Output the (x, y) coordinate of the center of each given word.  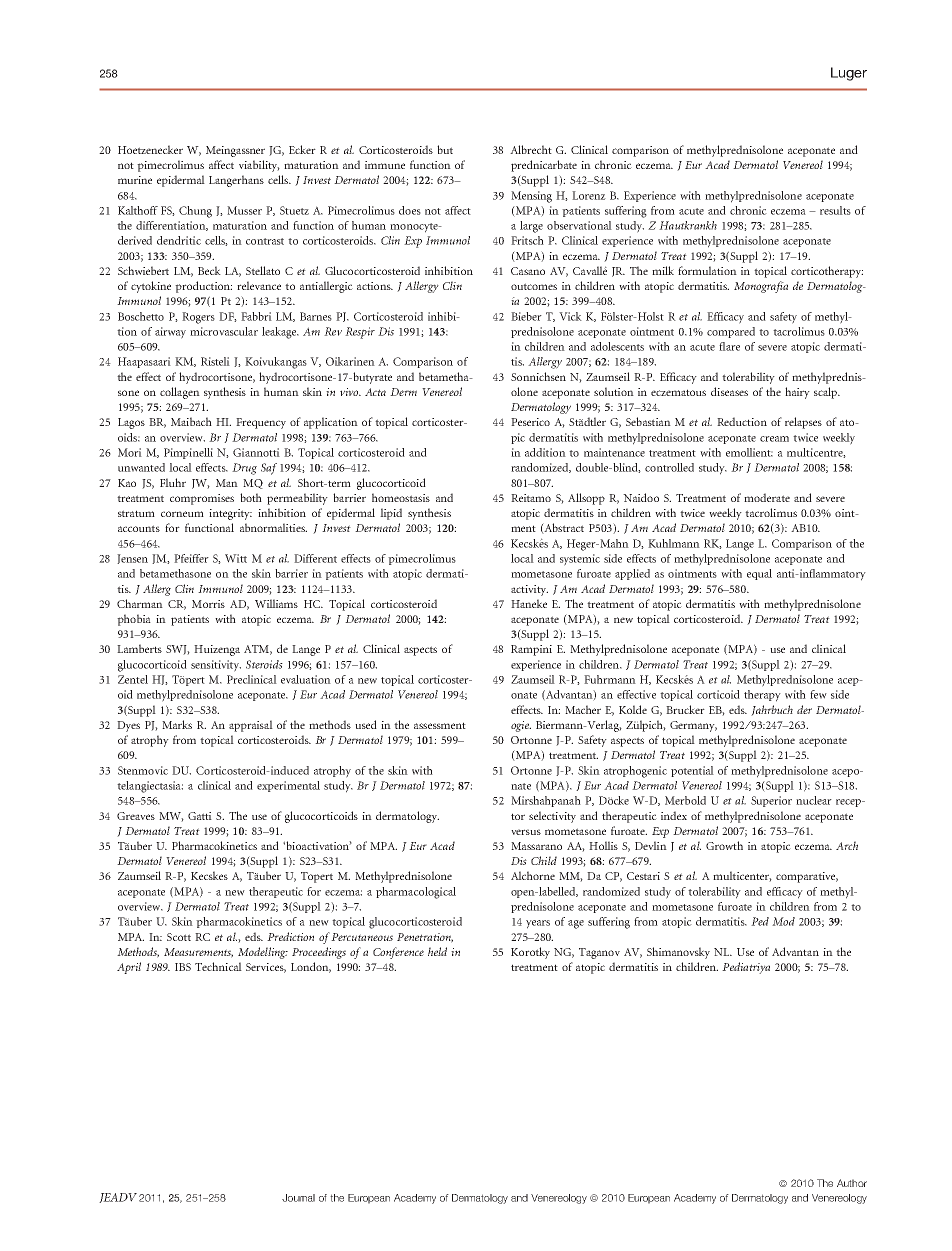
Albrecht (531, 149)
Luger (849, 74)
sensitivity (216, 666)
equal (759, 574)
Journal (298, 1198)
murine (135, 180)
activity (529, 590)
